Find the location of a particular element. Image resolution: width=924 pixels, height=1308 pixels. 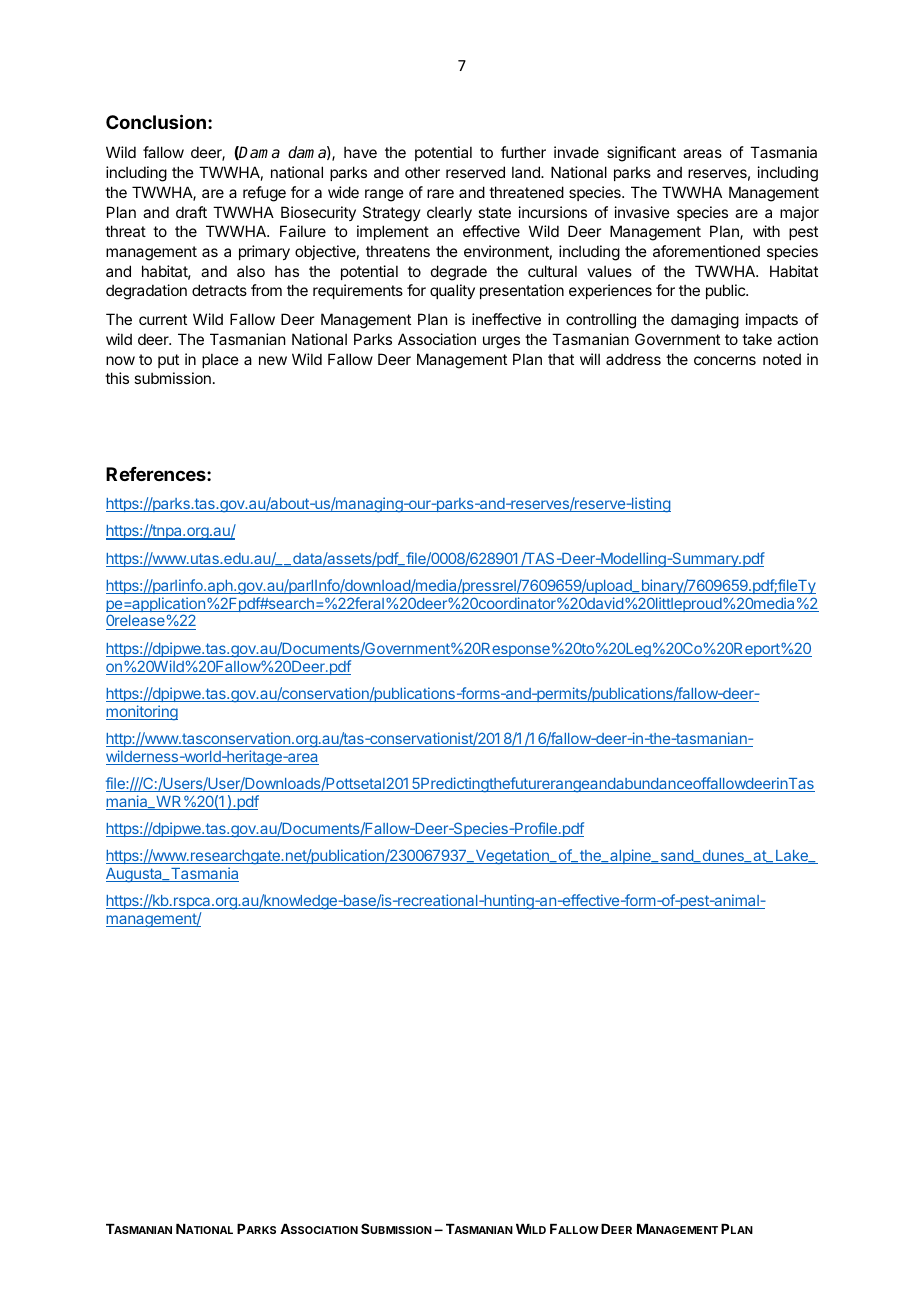

aforementioned is located at coordinates (706, 251).
